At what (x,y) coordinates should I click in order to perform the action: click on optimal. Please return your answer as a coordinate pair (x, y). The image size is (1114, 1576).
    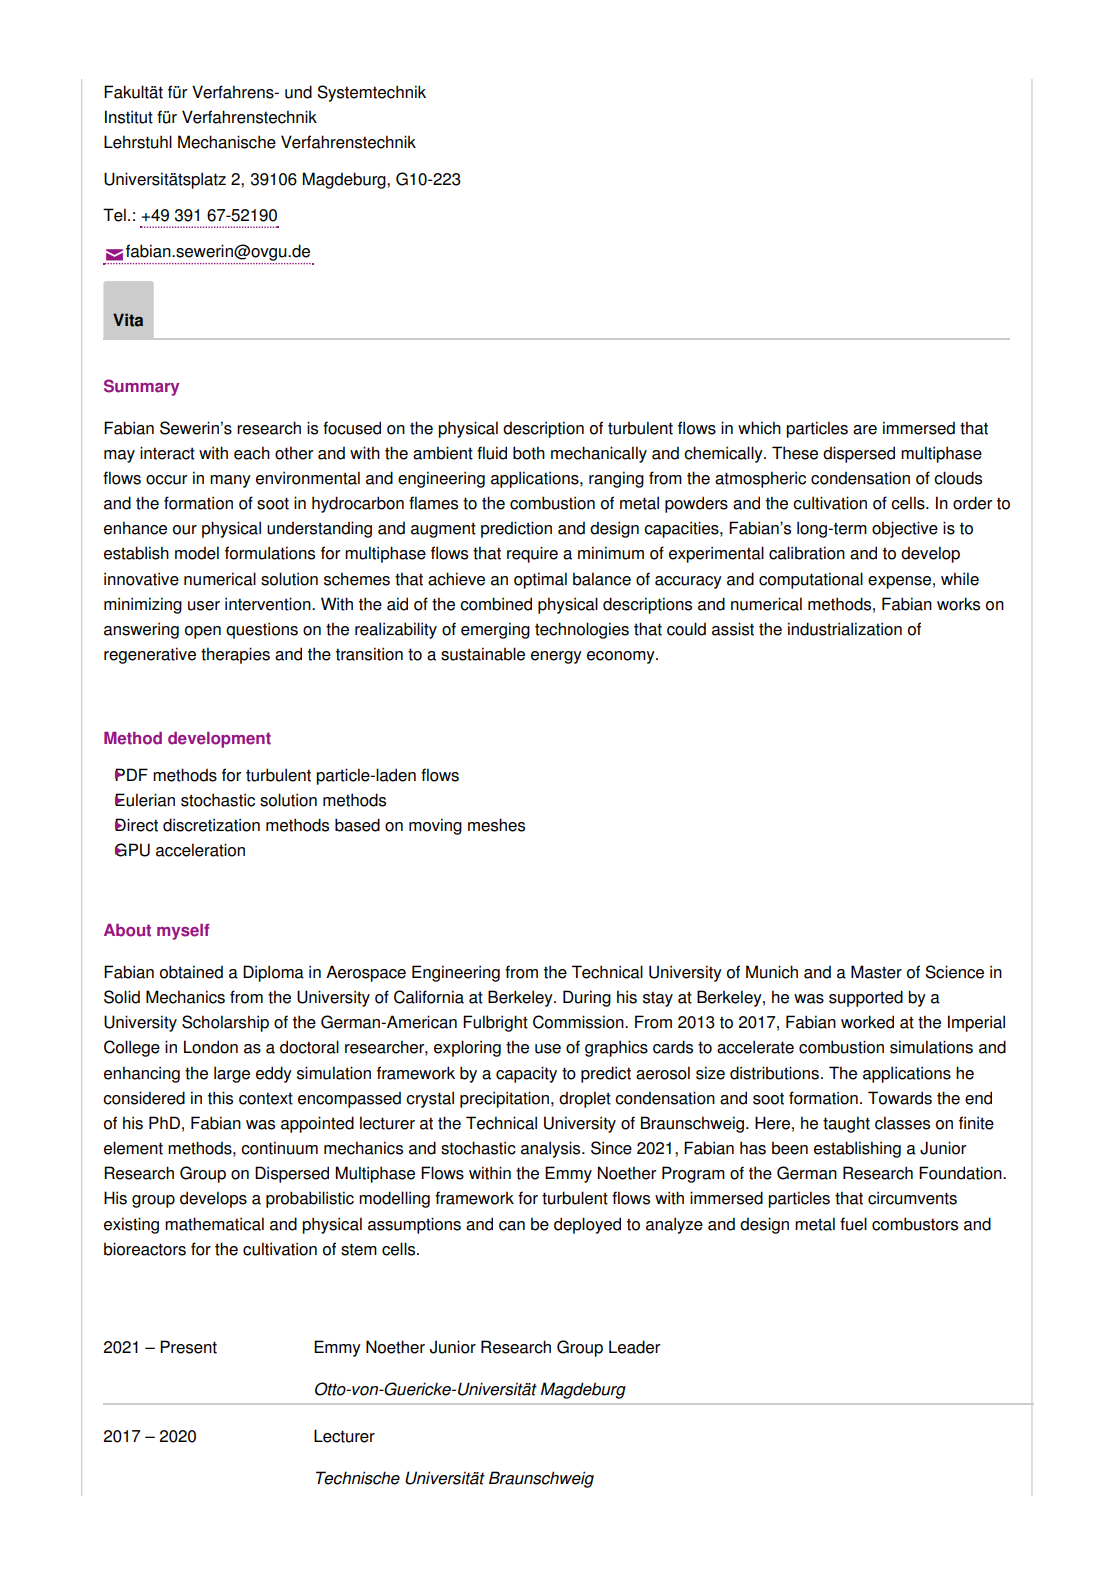
    Looking at the image, I should click on (540, 580).
